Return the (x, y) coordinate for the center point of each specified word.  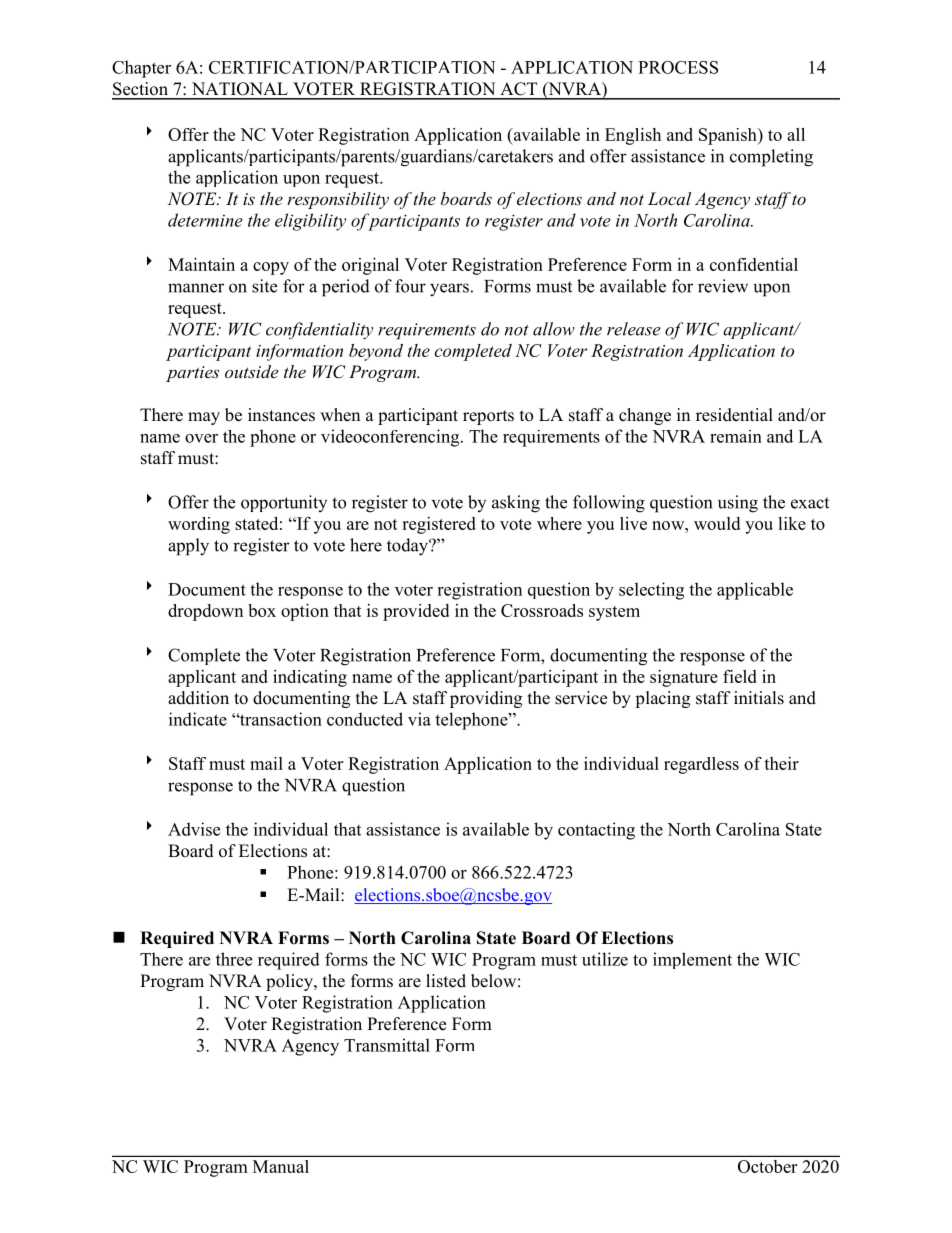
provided (416, 612)
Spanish (729, 136)
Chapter (141, 69)
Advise (194, 829)
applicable (755, 591)
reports (488, 417)
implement (692, 960)
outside (251, 371)
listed (446, 981)
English (633, 136)
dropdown (205, 612)
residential (734, 415)
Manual (281, 1166)
